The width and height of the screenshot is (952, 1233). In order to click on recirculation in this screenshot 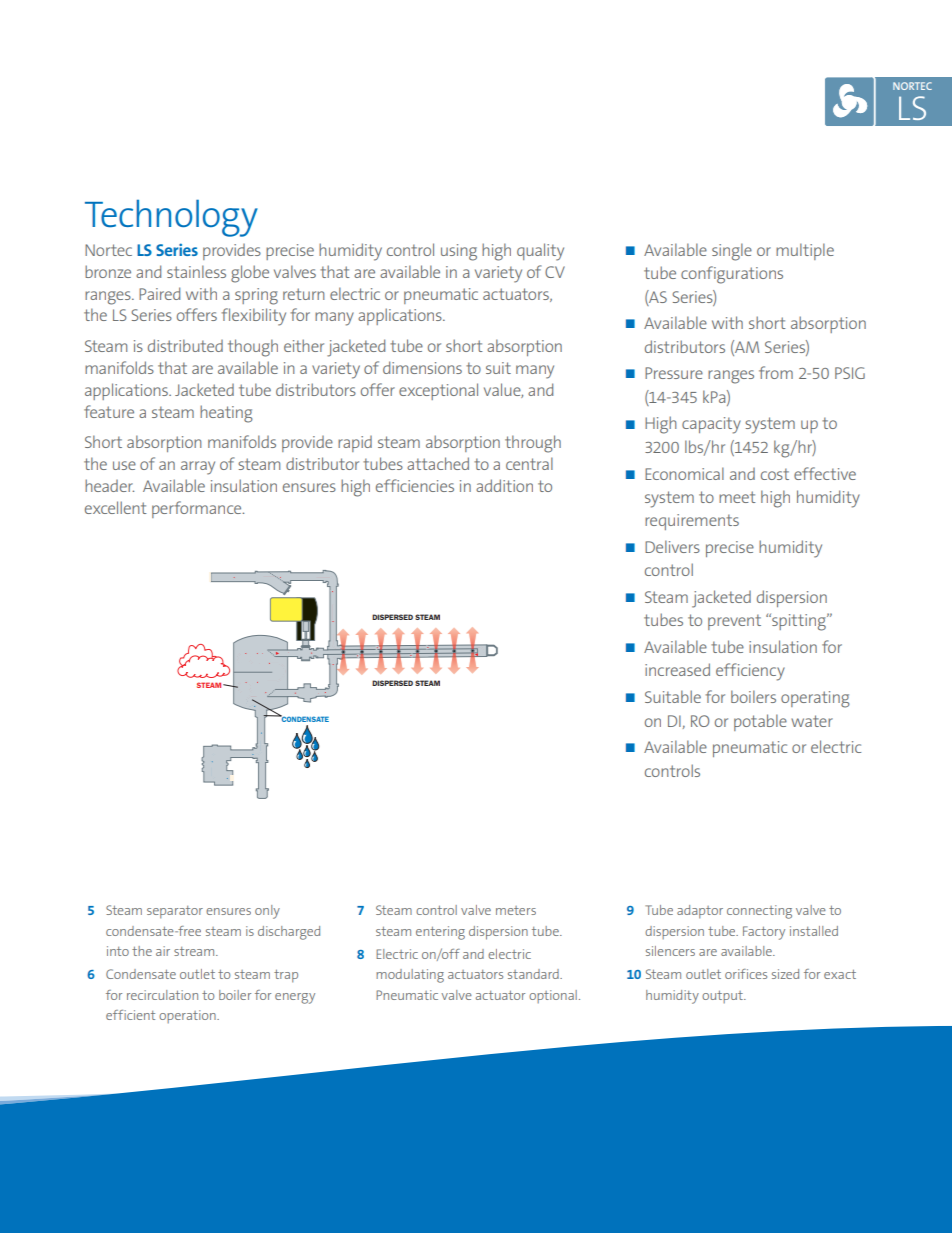, I will do `click(162, 995)`.
